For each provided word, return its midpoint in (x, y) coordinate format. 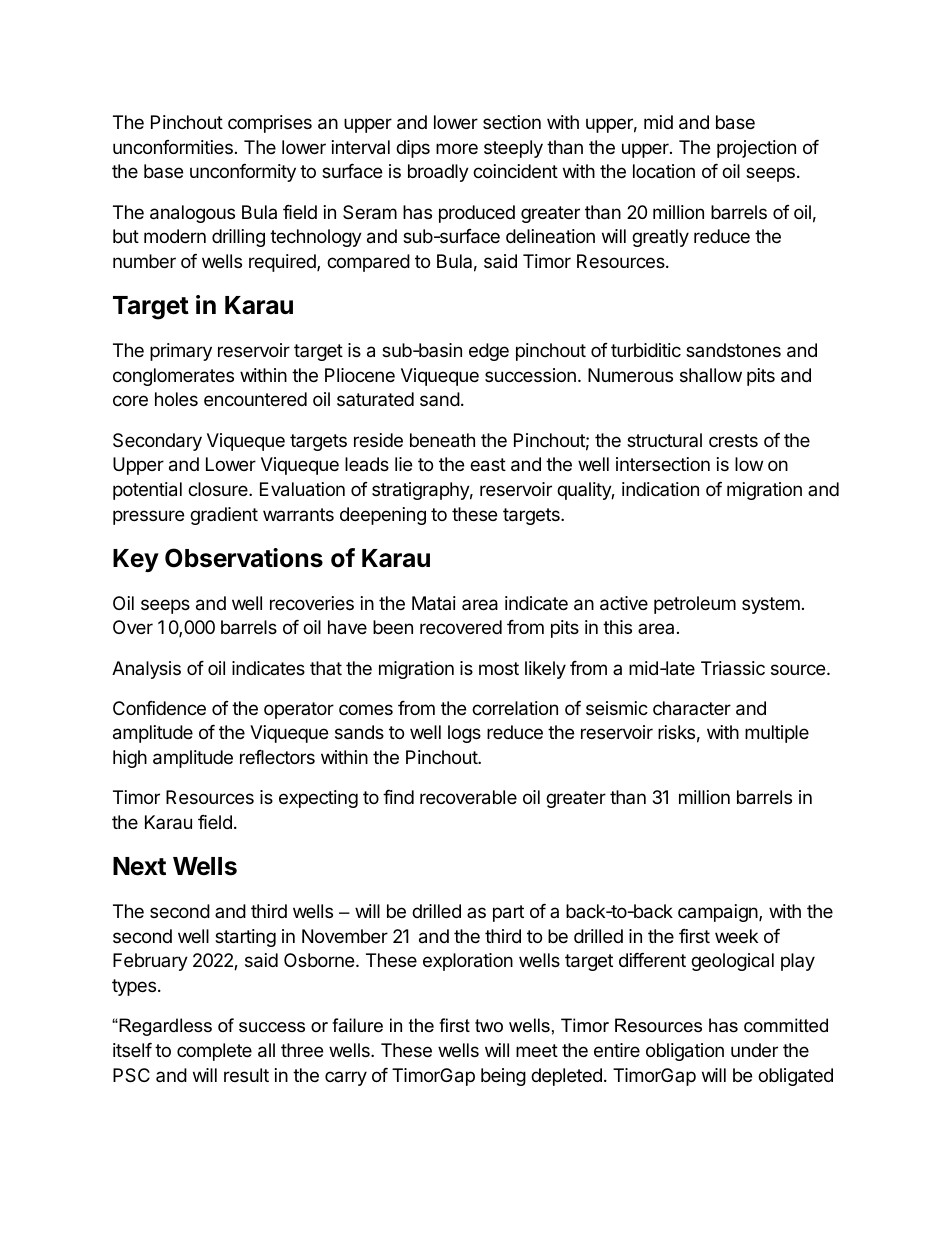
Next (139, 866)
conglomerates (173, 377)
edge (489, 352)
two (489, 1026)
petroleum (695, 605)
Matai (434, 603)
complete (214, 1052)
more (457, 148)
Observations (244, 558)
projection (756, 149)
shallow (711, 375)
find (398, 797)
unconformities (173, 147)
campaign (719, 913)
